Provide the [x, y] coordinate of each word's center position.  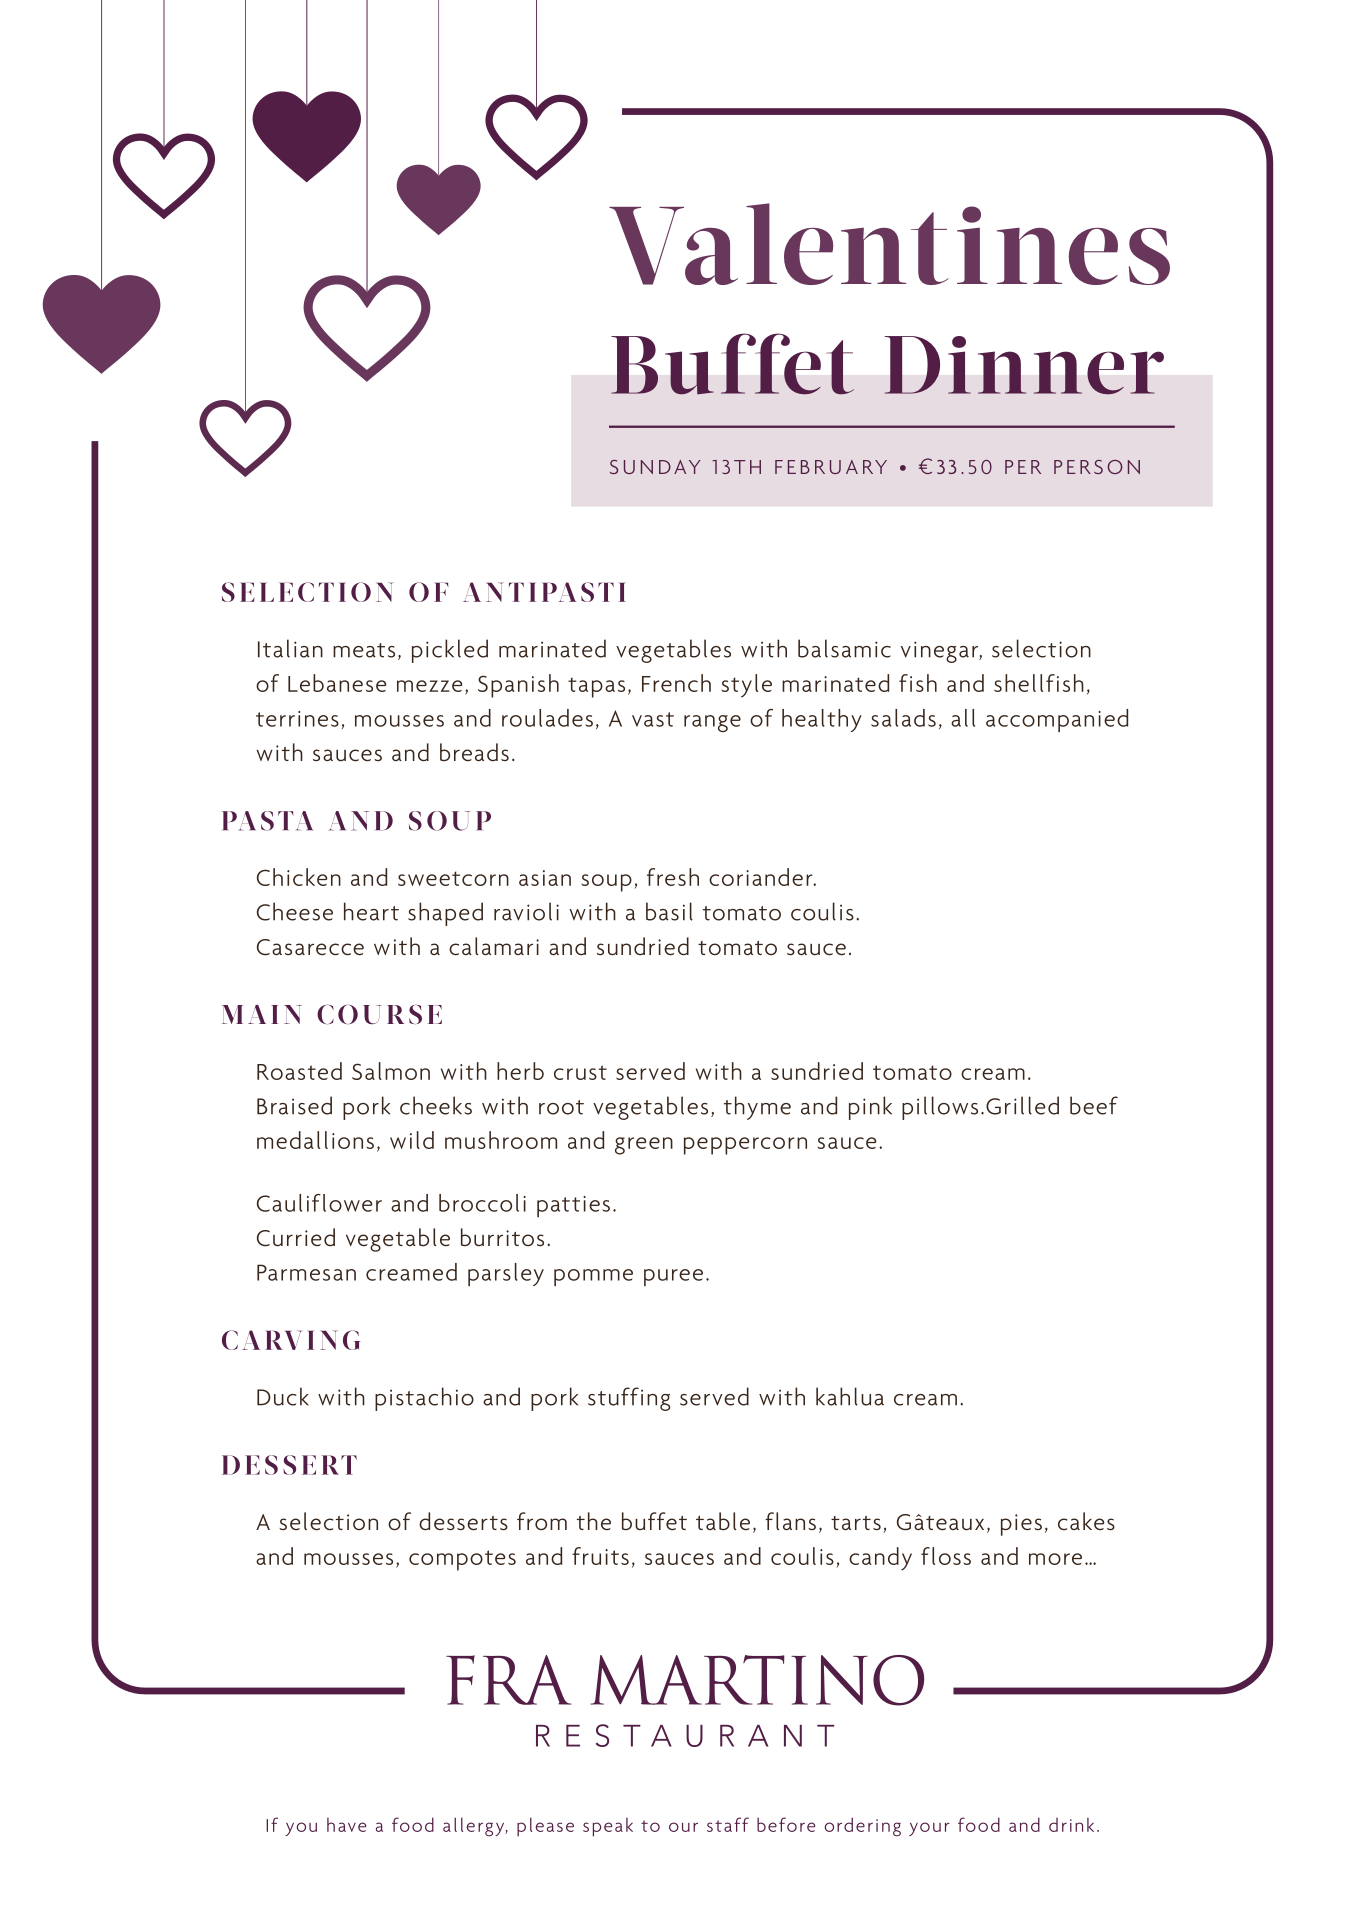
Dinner [1024, 365]
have [346, 1825]
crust [580, 1072]
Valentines [889, 244]
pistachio [424, 1399]
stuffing [629, 1399]
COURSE [379, 1014]
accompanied [1057, 720]
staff [728, 1824]
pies [1021, 1525]
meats [364, 650]
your [929, 1829]
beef [1094, 1105]
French [676, 683]
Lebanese [337, 683]
